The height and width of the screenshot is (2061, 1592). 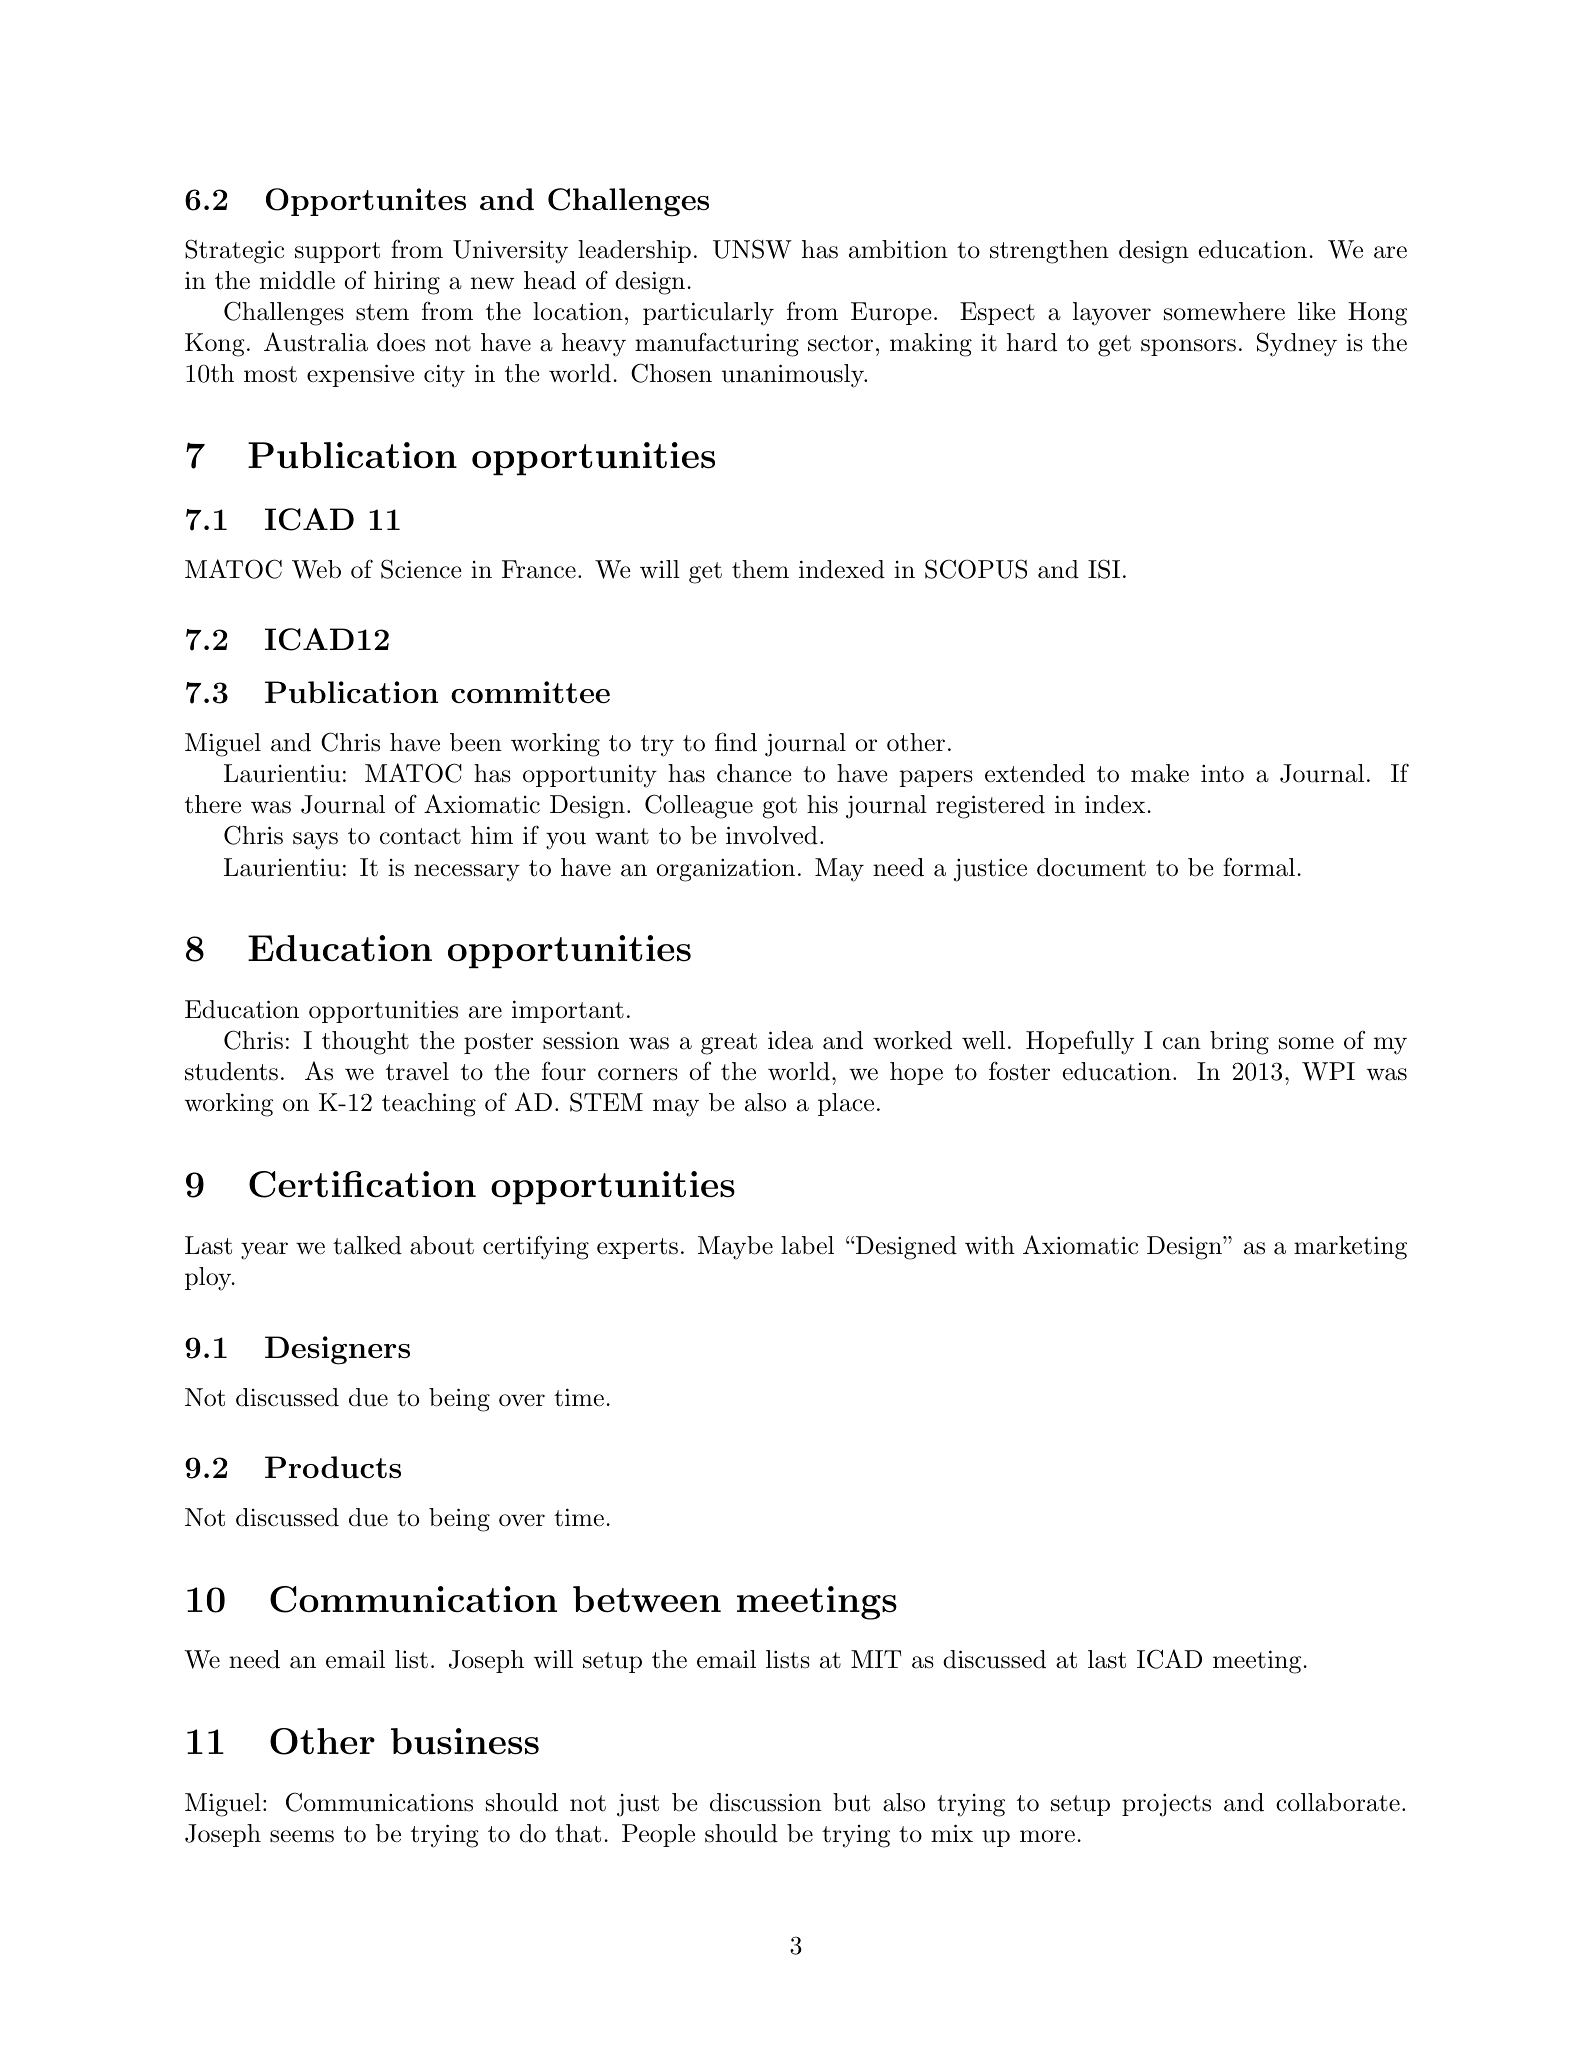 I want to click on idea, so click(x=790, y=1040).
